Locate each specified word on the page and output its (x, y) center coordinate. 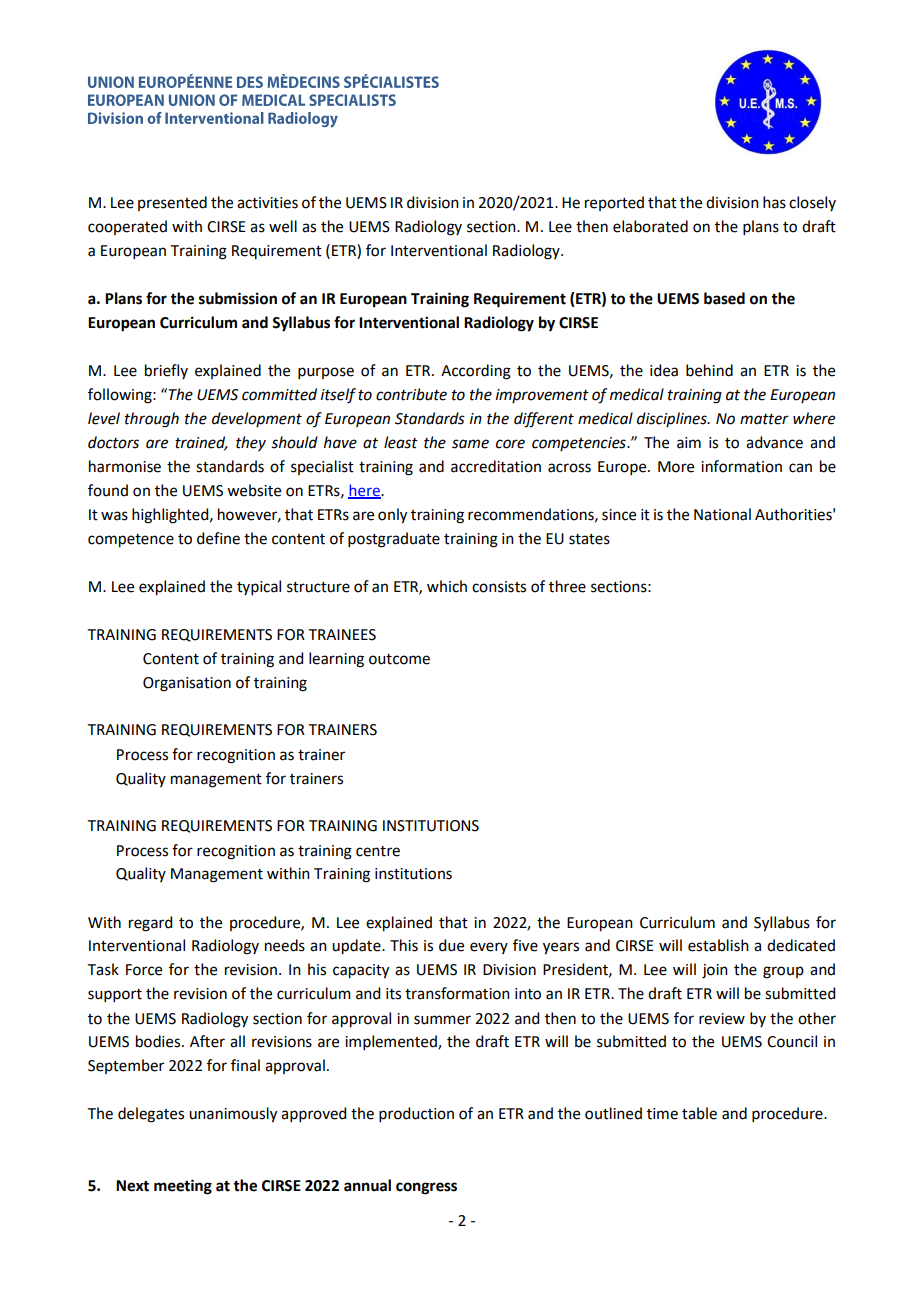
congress (426, 1188)
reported (614, 203)
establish (718, 945)
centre (378, 851)
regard (150, 924)
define (218, 538)
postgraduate (394, 540)
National (722, 514)
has (774, 202)
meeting (183, 1187)
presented (172, 203)
